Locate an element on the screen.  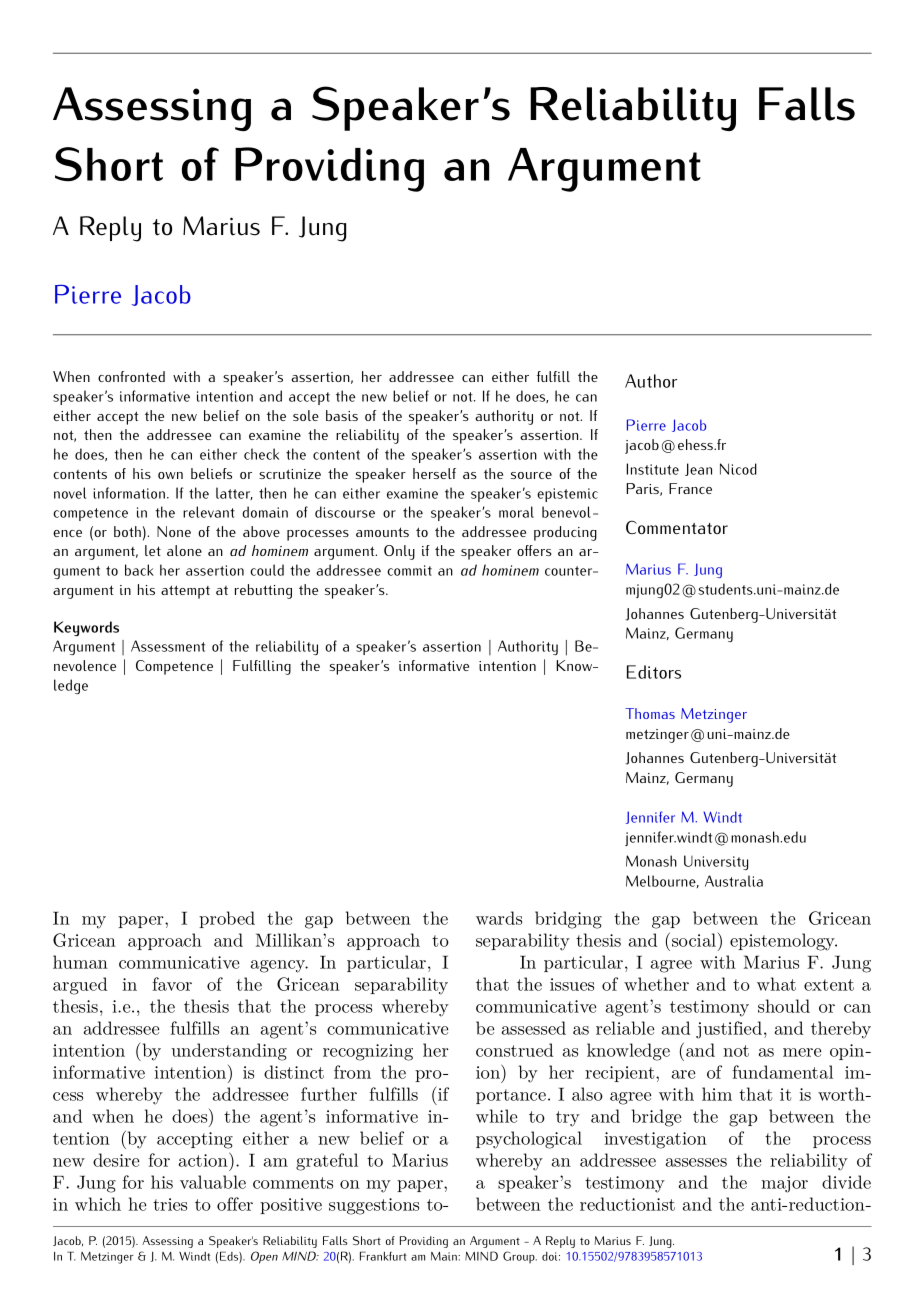
fundamental is located at coordinates (782, 1072).
